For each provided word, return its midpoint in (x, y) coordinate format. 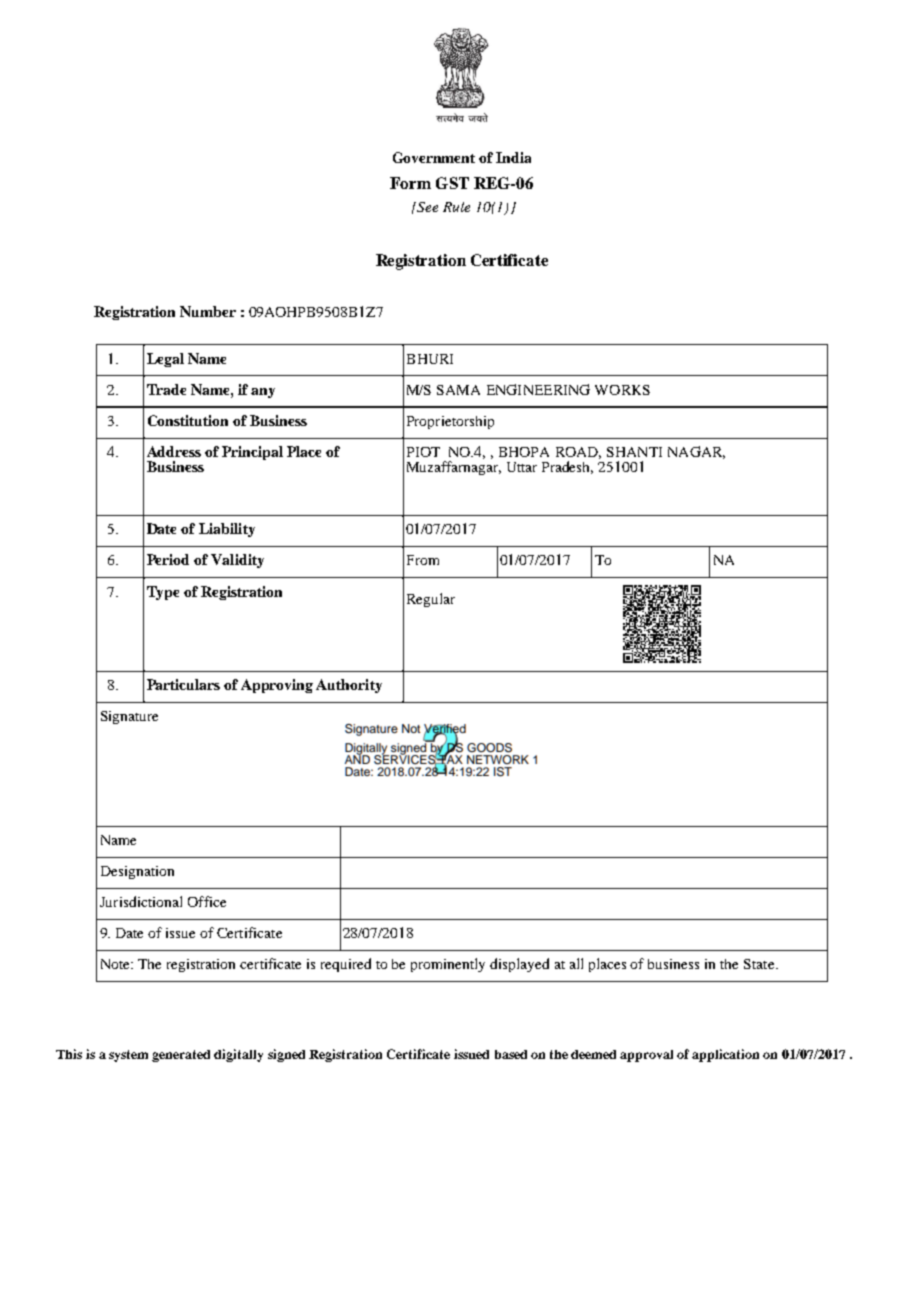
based (511, 1054)
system (128, 1056)
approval (646, 1056)
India (513, 157)
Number (208, 311)
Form (410, 183)
